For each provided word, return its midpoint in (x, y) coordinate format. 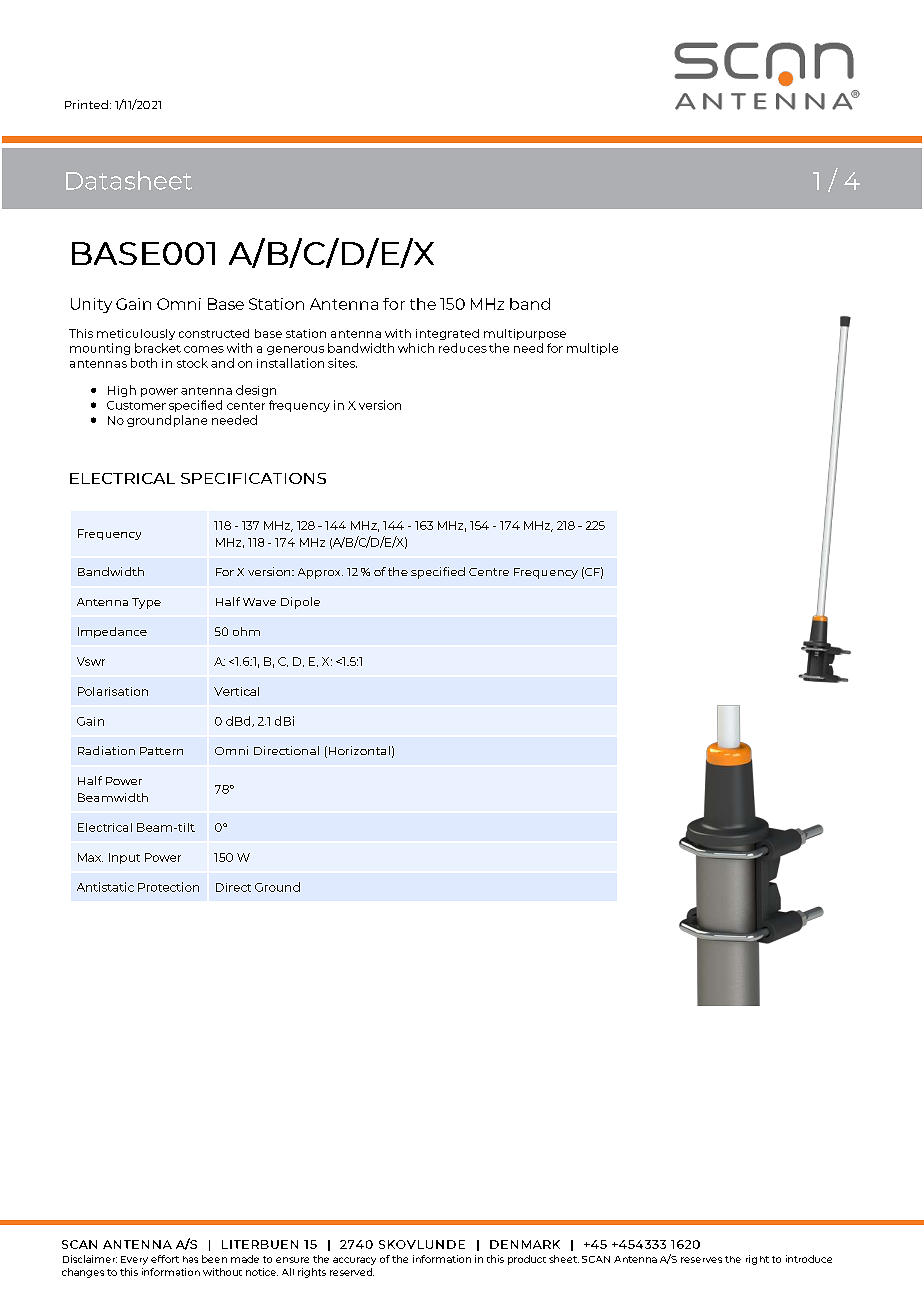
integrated (447, 334)
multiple (592, 349)
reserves (701, 1260)
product (527, 1260)
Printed (86, 104)
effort (165, 1259)
